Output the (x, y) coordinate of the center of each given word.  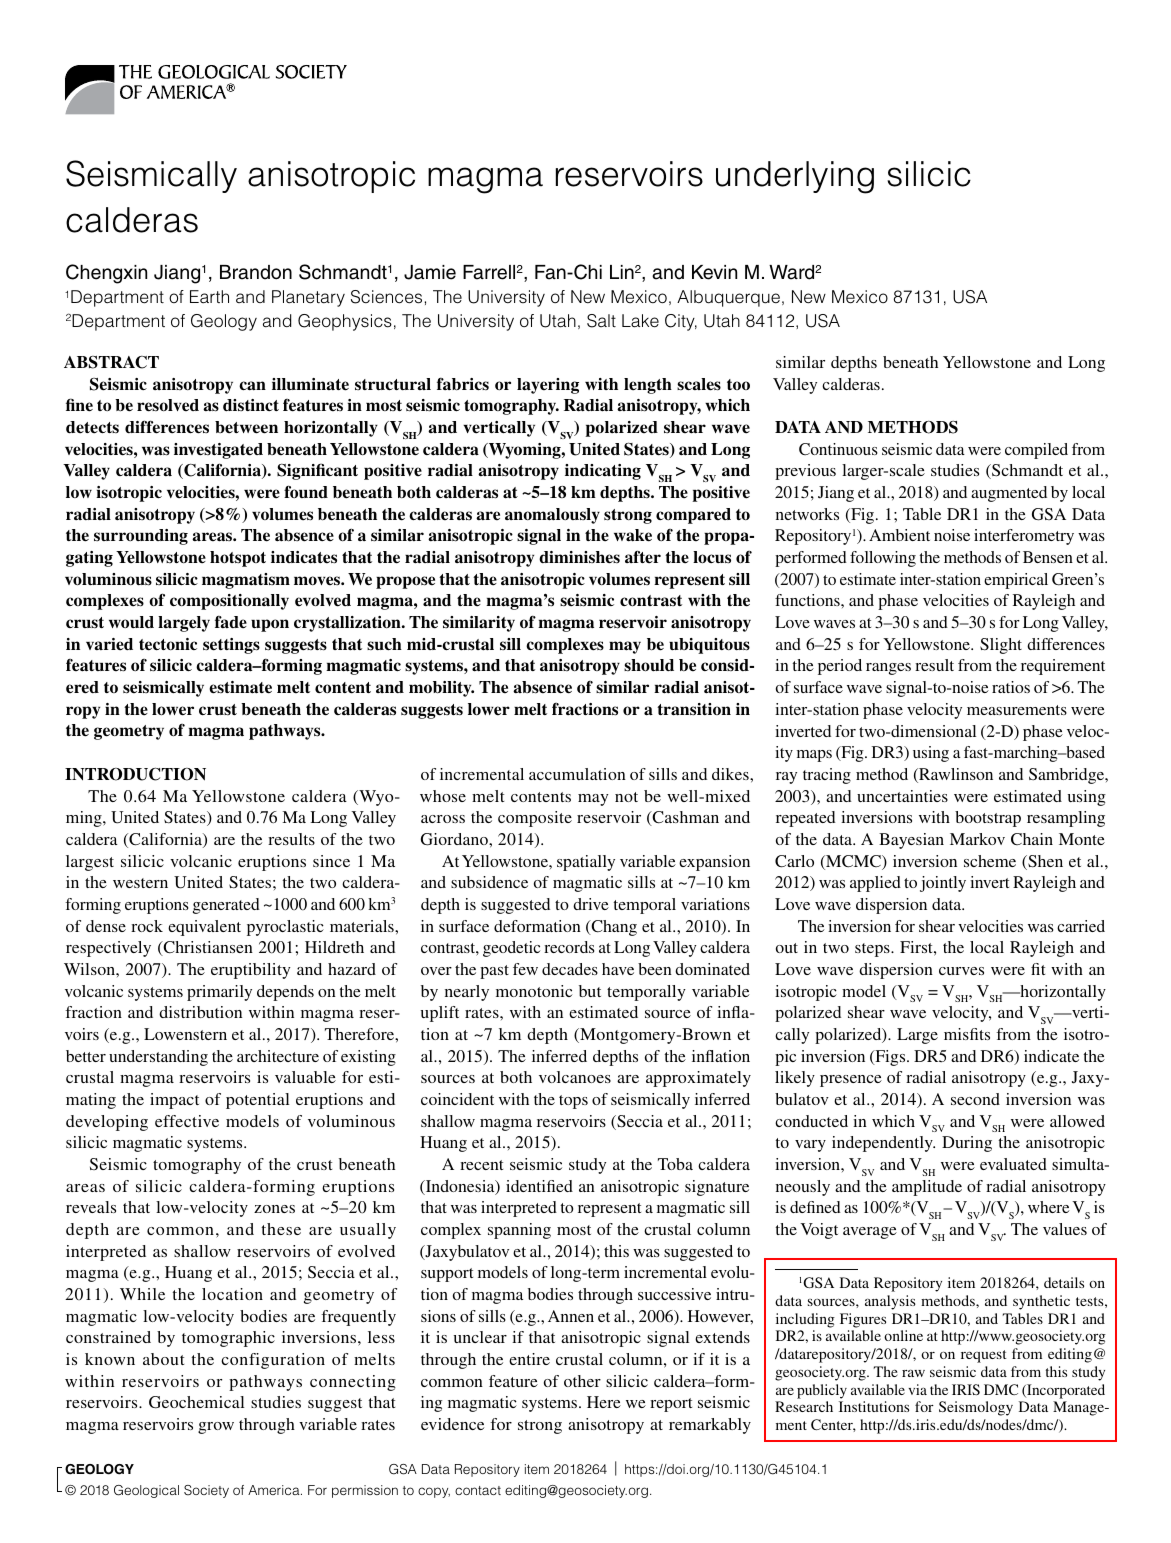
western (140, 883)
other (582, 1381)
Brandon (256, 272)
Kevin (714, 272)
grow (216, 1428)
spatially (586, 863)
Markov (977, 839)
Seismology (976, 1408)
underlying (795, 177)
